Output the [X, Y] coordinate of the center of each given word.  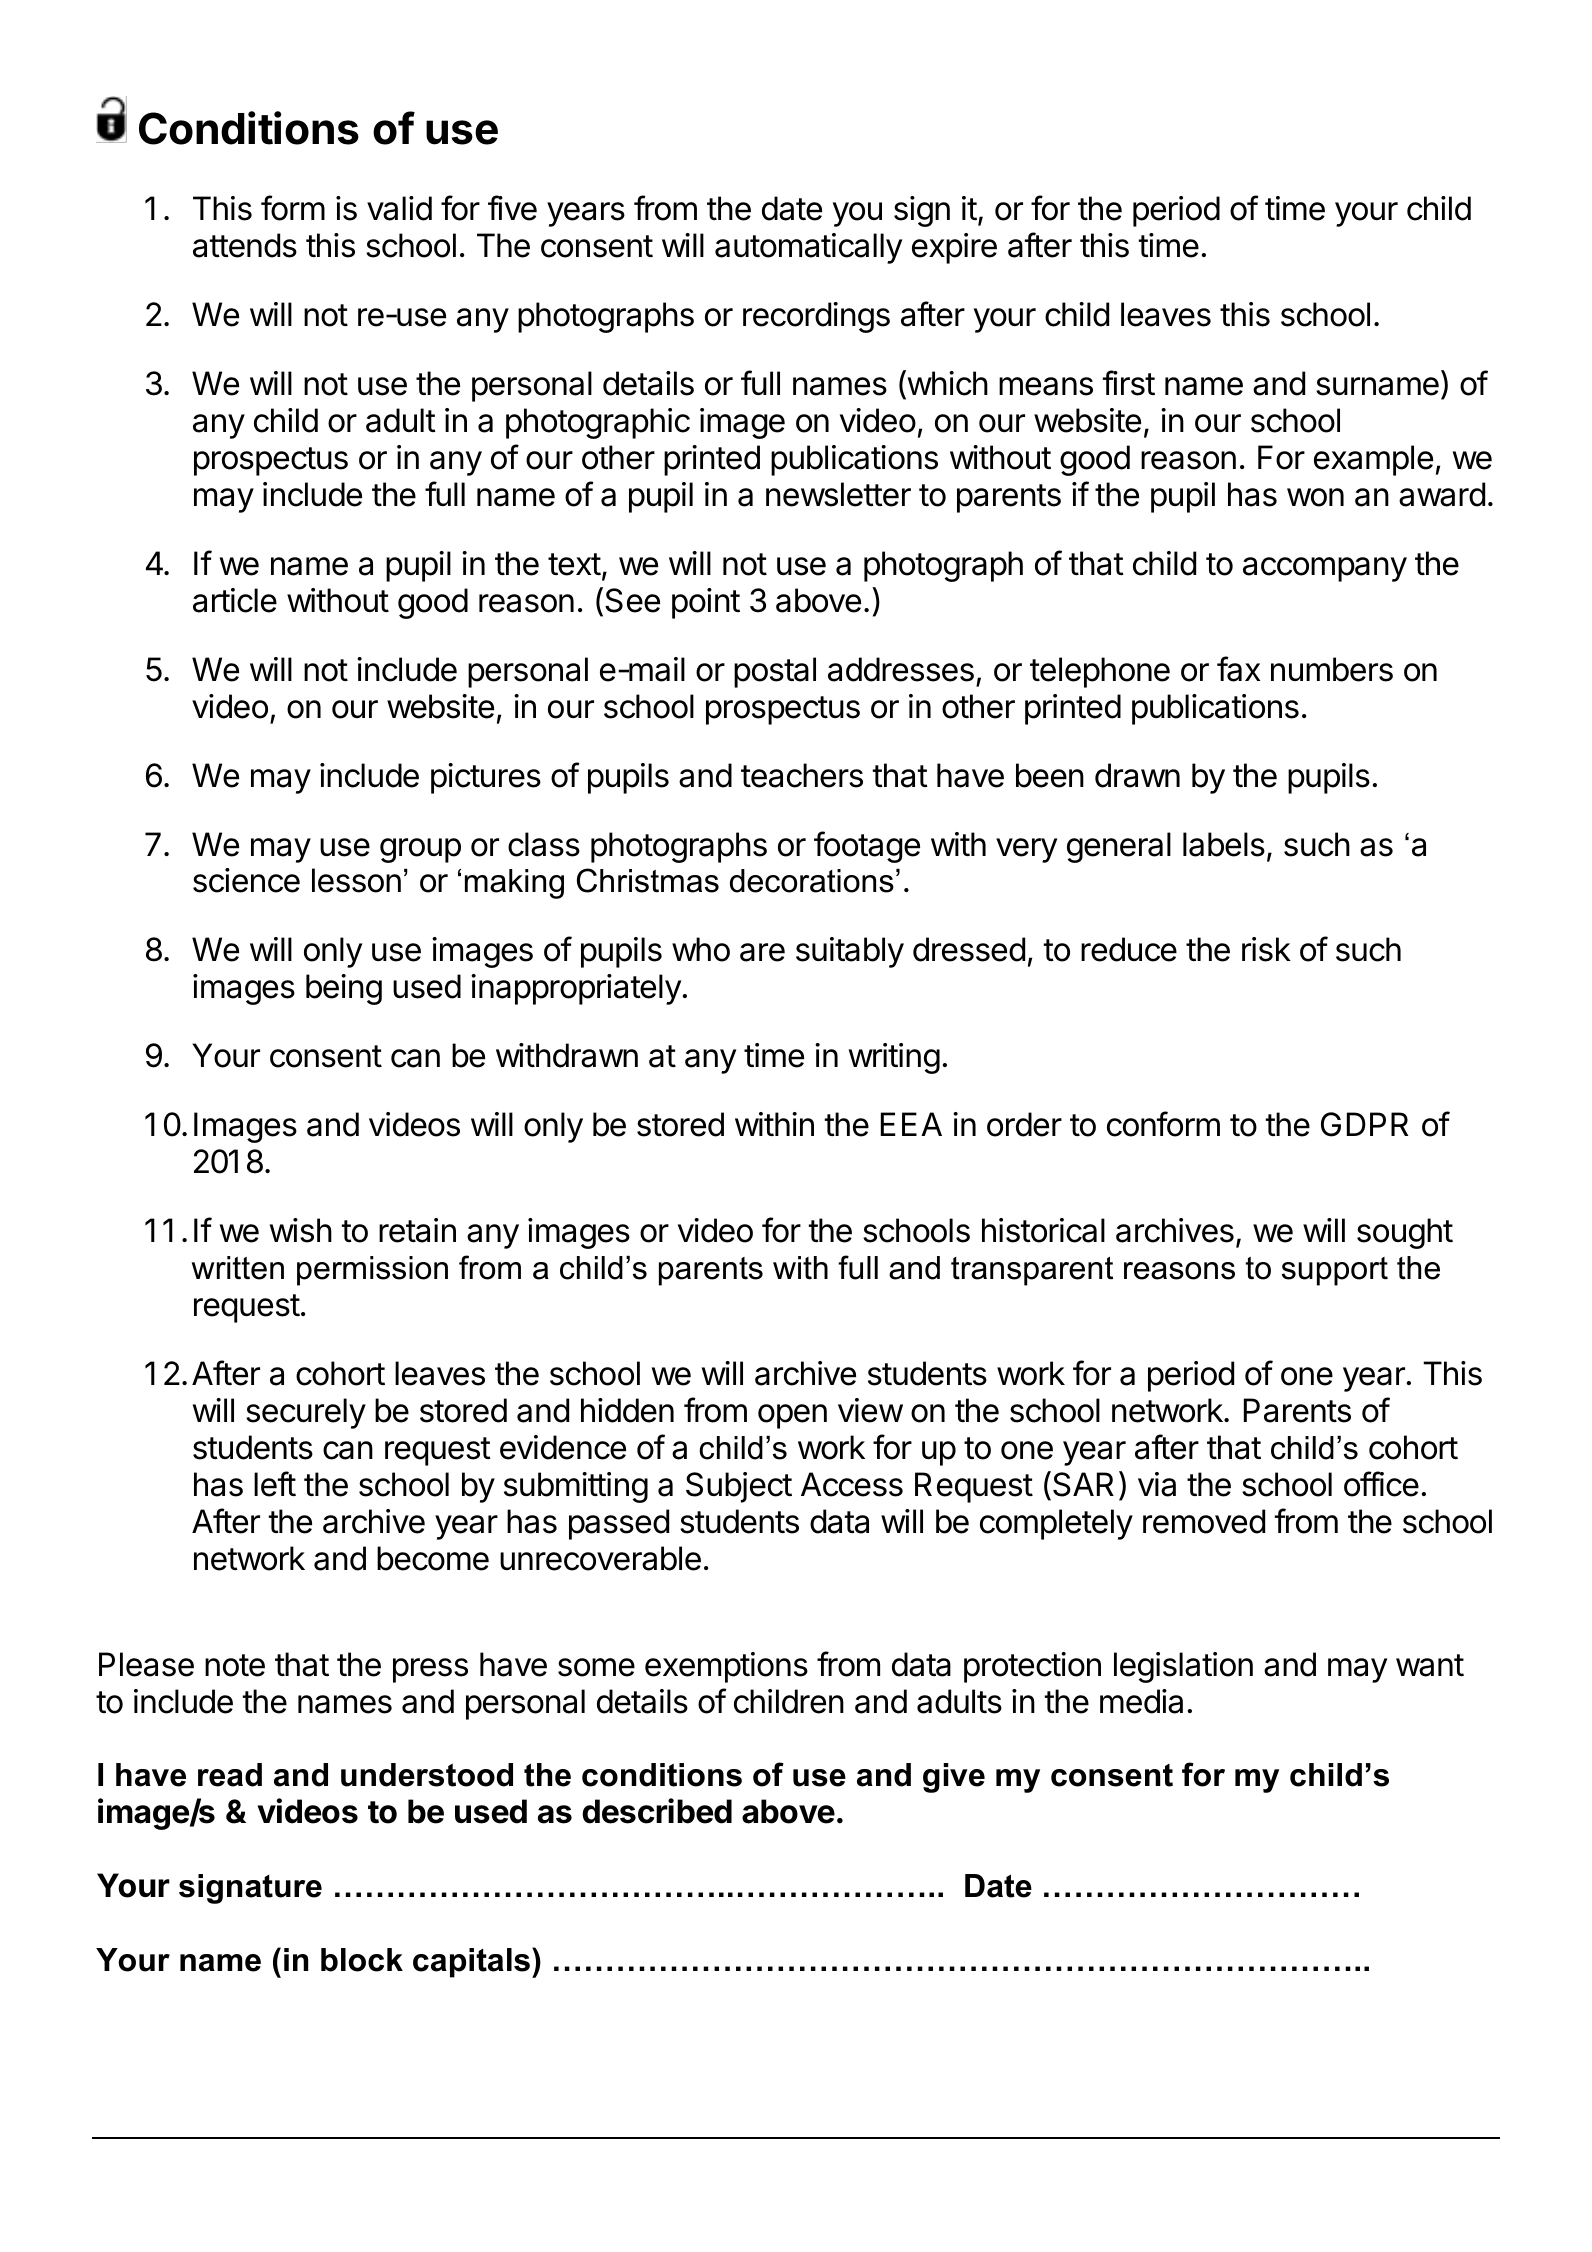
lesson [356, 880]
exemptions [726, 1667]
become [433, 1558]
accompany [1325, 569]
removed [1204, 1521]
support [1335, 1271]
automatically [808, 248]
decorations [812, 881]
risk [1266, 949]
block [362, 1960]
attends [245, 245]
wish [301, 1230]
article [235, 600]
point [706, 603]
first [1129, 383]
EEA [911, 1124]
